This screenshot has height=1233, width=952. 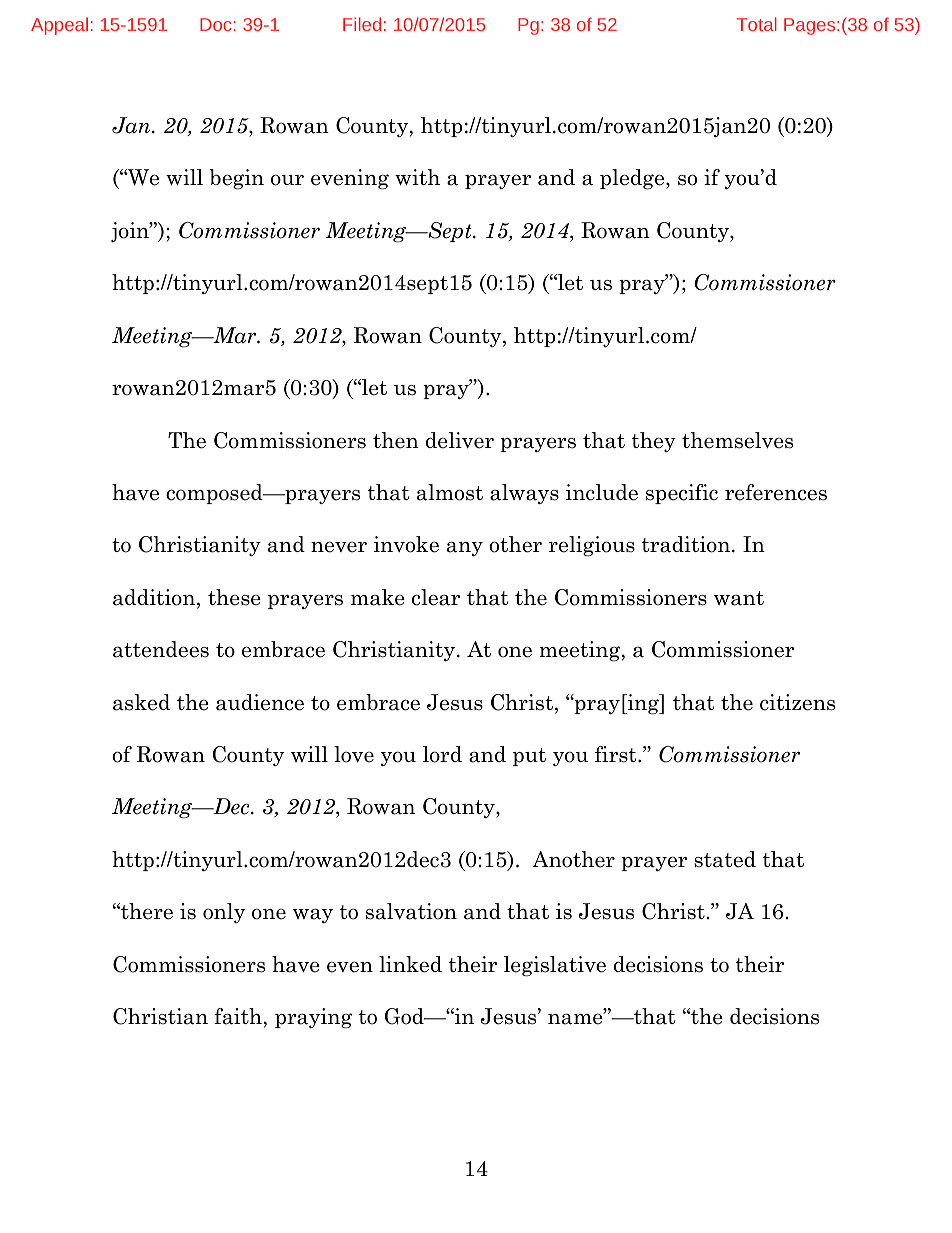 I want to click on first, so click(x=617, y=754).
